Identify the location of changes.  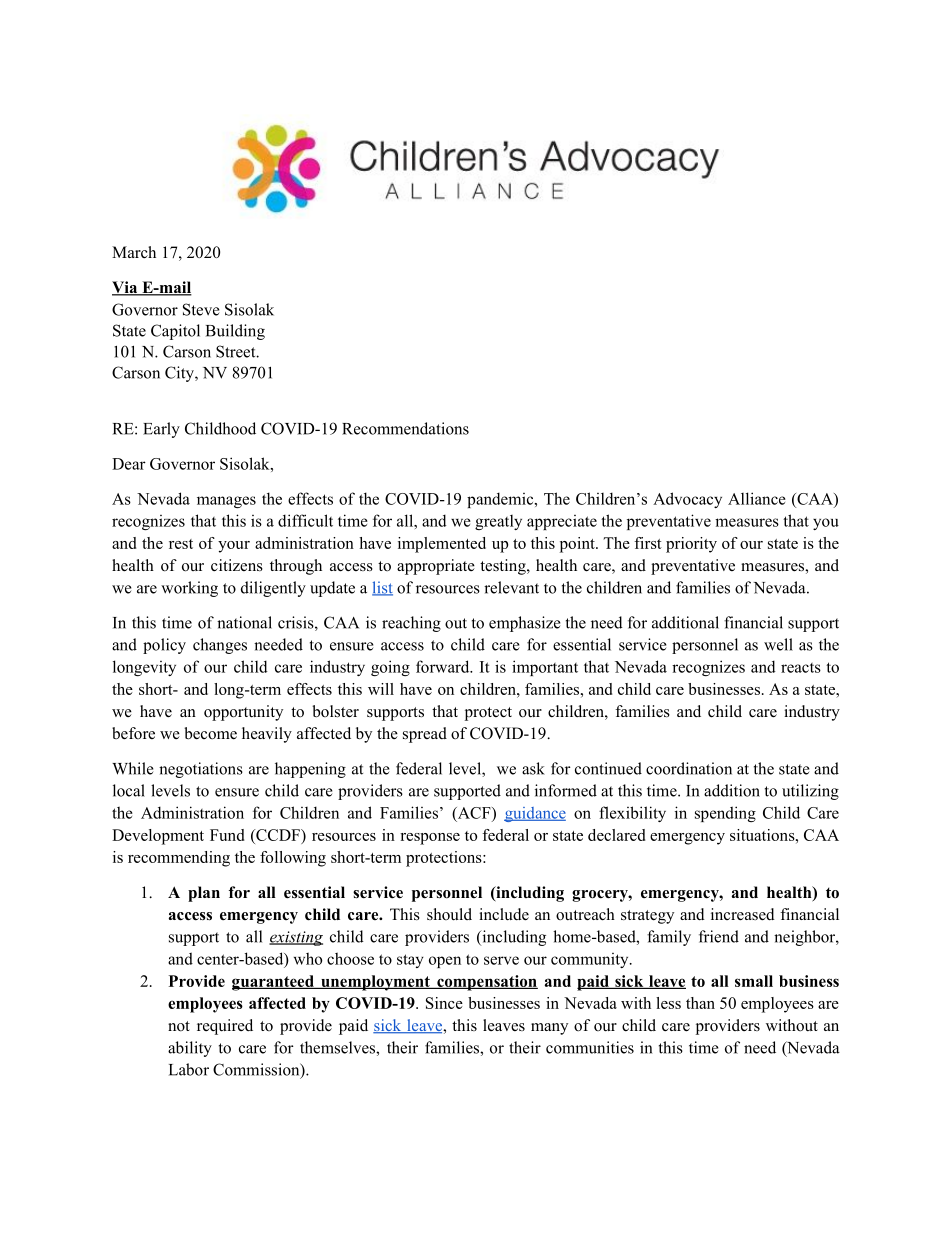
(220, 646).
